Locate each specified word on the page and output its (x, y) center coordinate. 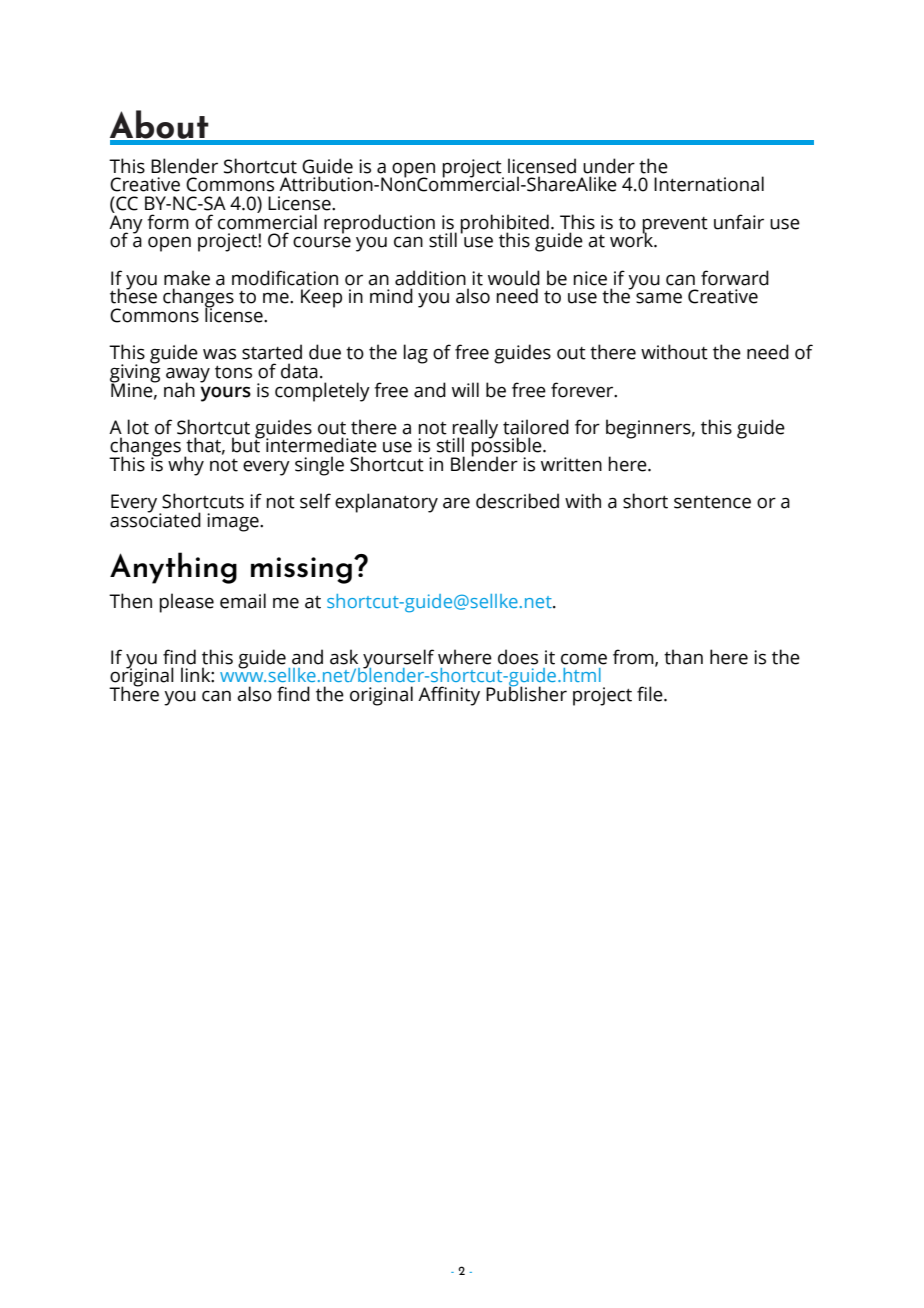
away (188, 376)
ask (344, 657)
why (186, 466)
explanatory (386, 503)
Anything (173, 568)
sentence (712, 502)
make (187, 278)
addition (430, 278)
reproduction (379, 224)
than (683, 657)
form (168, 222)
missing (301, 570)
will (465, 389)
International (709, 184)
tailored (536, 427)
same (659, 298)
